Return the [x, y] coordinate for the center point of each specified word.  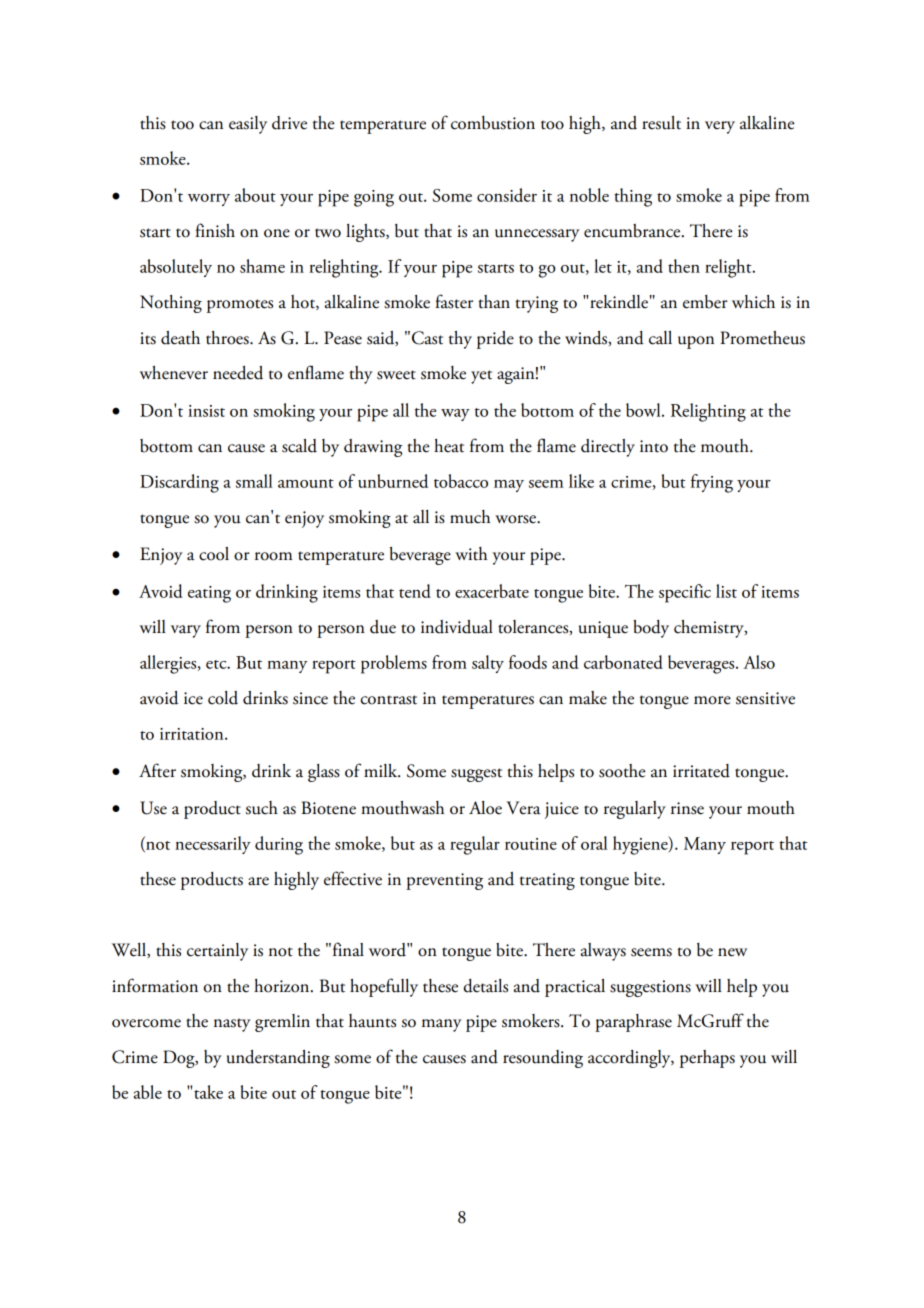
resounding [543, 1059]
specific [685, 593]
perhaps [707, 1059]
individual [457, 627]
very [720, 127]
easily [248, 125]
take [208, 1092]
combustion [493, 123]
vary [186, 631]
